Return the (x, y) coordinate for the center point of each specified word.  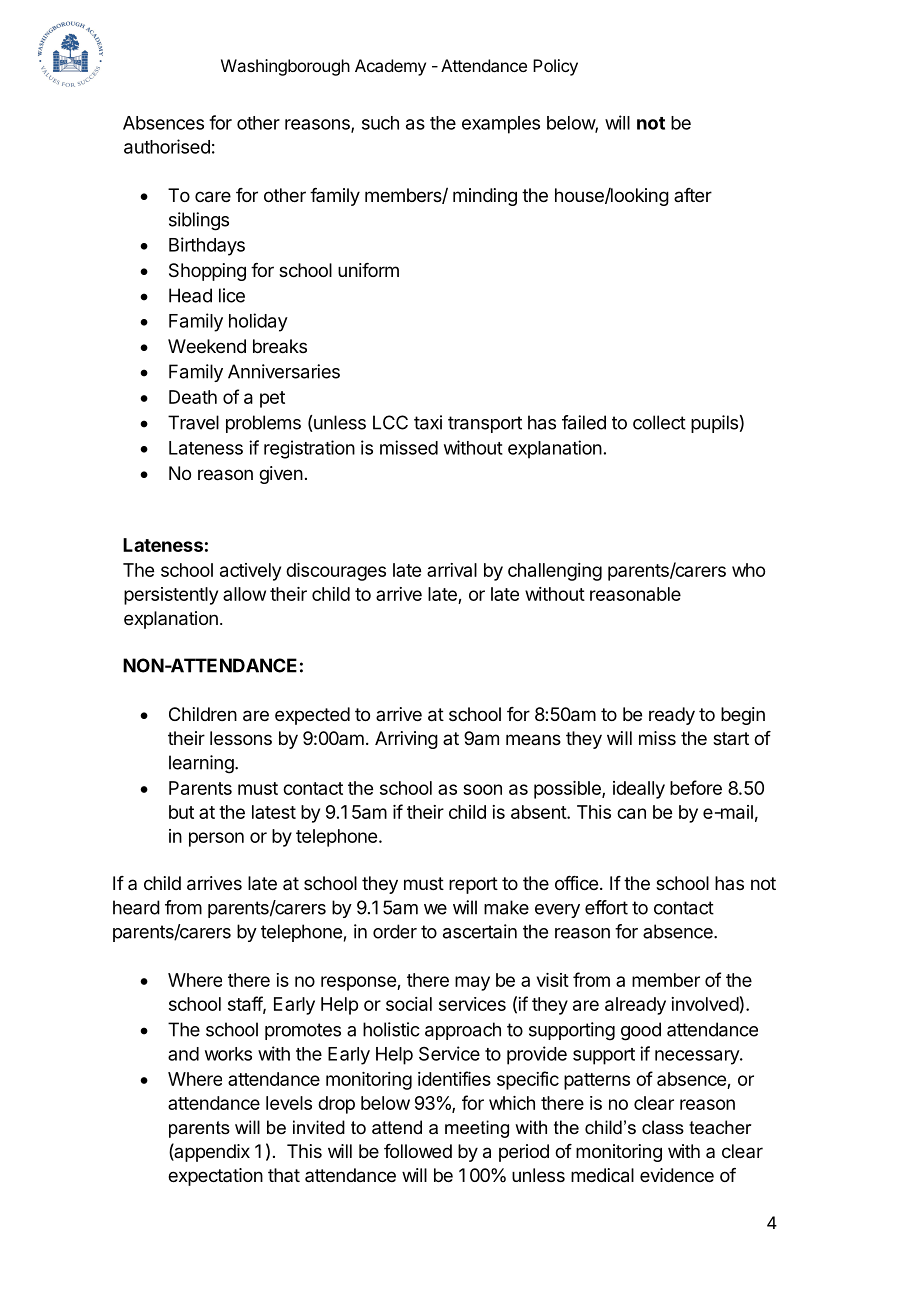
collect (659, 422)
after (693, 195)
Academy (390, 67)
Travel (193, 422)
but (181, 812)
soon (482, 789)
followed (418, 1151)
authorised (167, 146)
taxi (428, 422)
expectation (215, 1177)
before (696, 787)
